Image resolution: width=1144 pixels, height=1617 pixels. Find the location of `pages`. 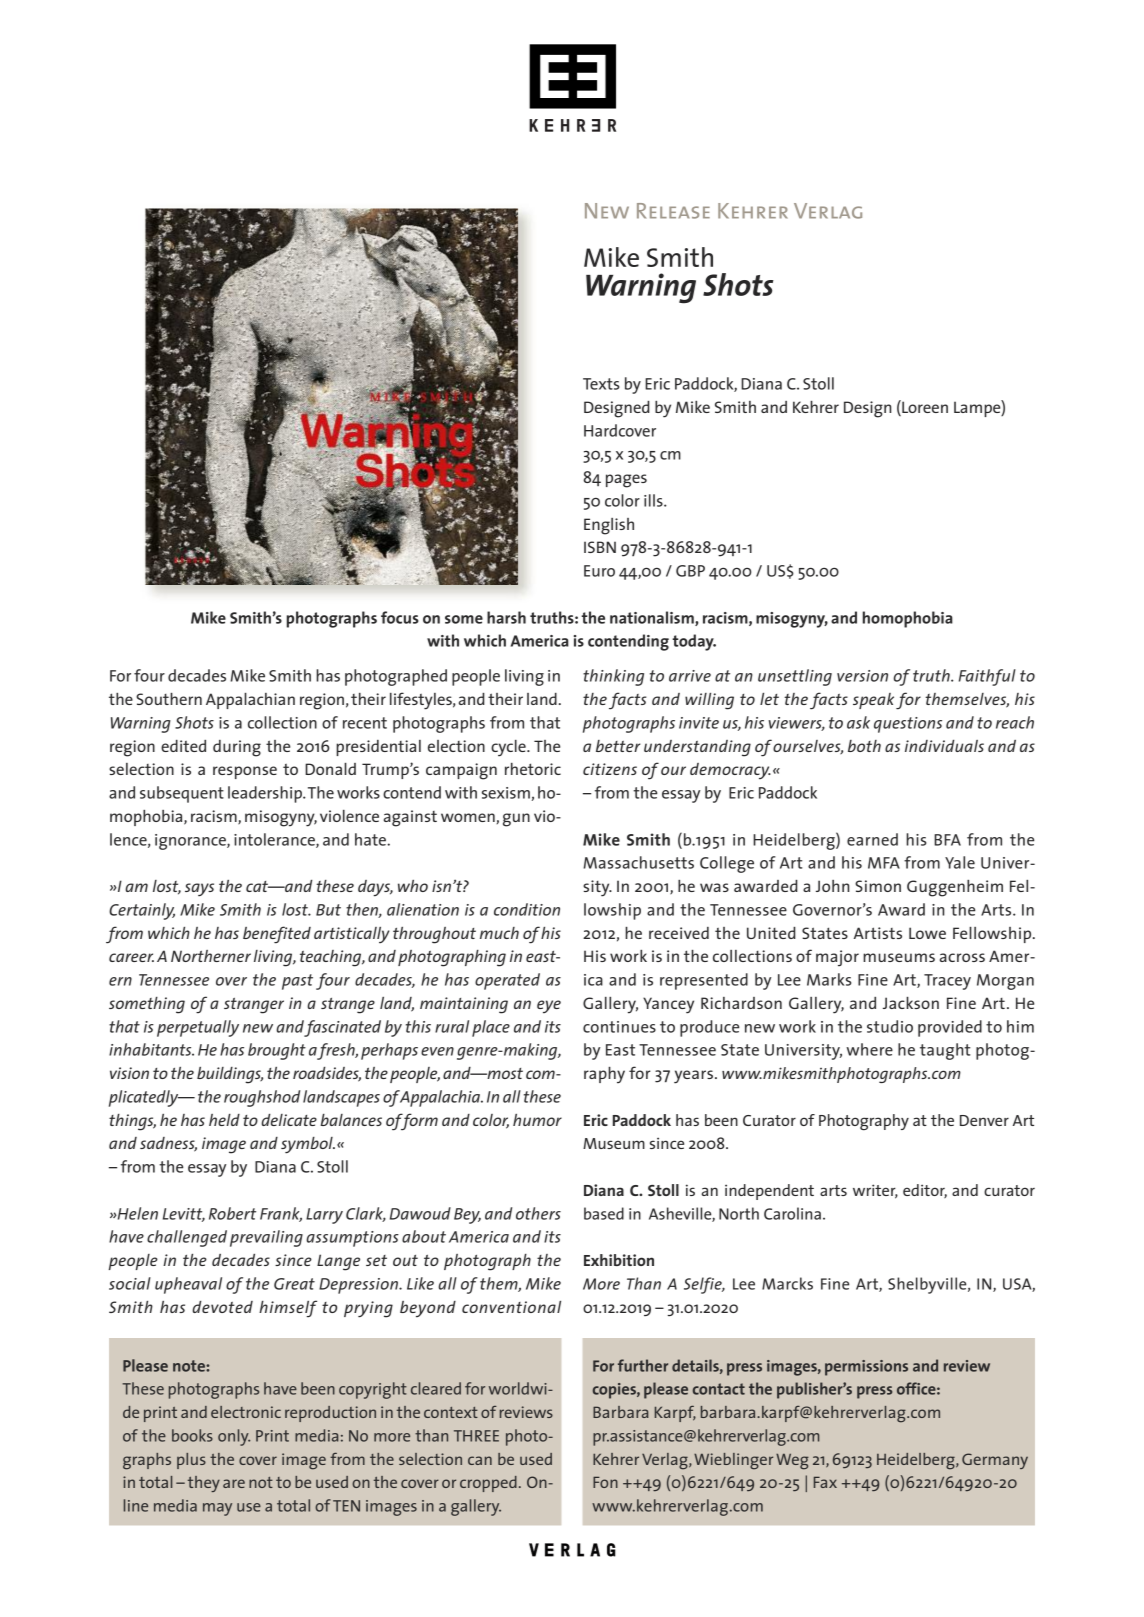

pages is located at coordinates (626, 481).
